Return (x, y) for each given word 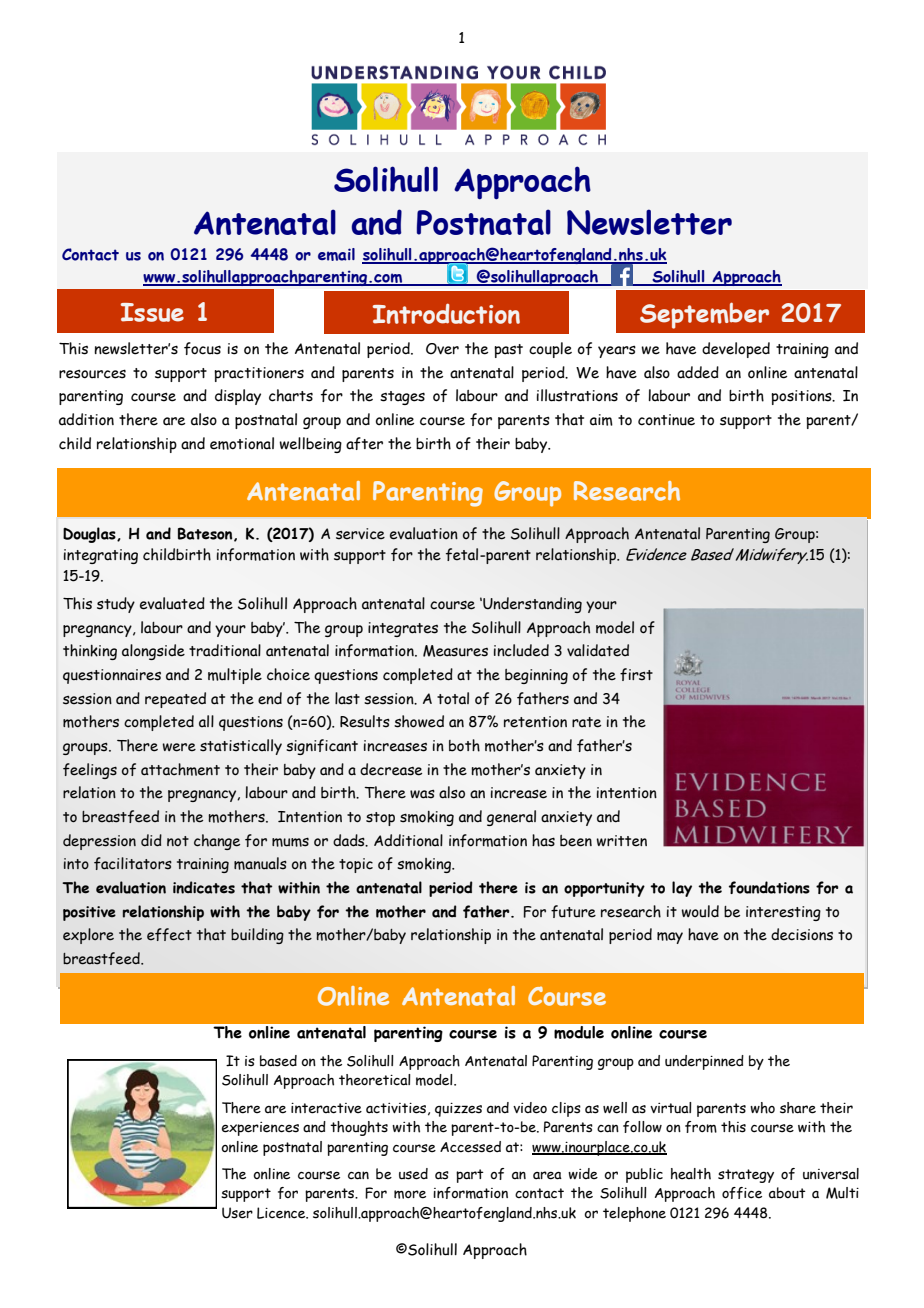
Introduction (446, 313)
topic (356, 865)
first (636, 674)
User (237, 1213)
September (704, 315)
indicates (204, 887)
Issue (152, 312)
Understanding (531, 605)
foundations (769, 887)
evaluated (172, 603)
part (470, 1176)
